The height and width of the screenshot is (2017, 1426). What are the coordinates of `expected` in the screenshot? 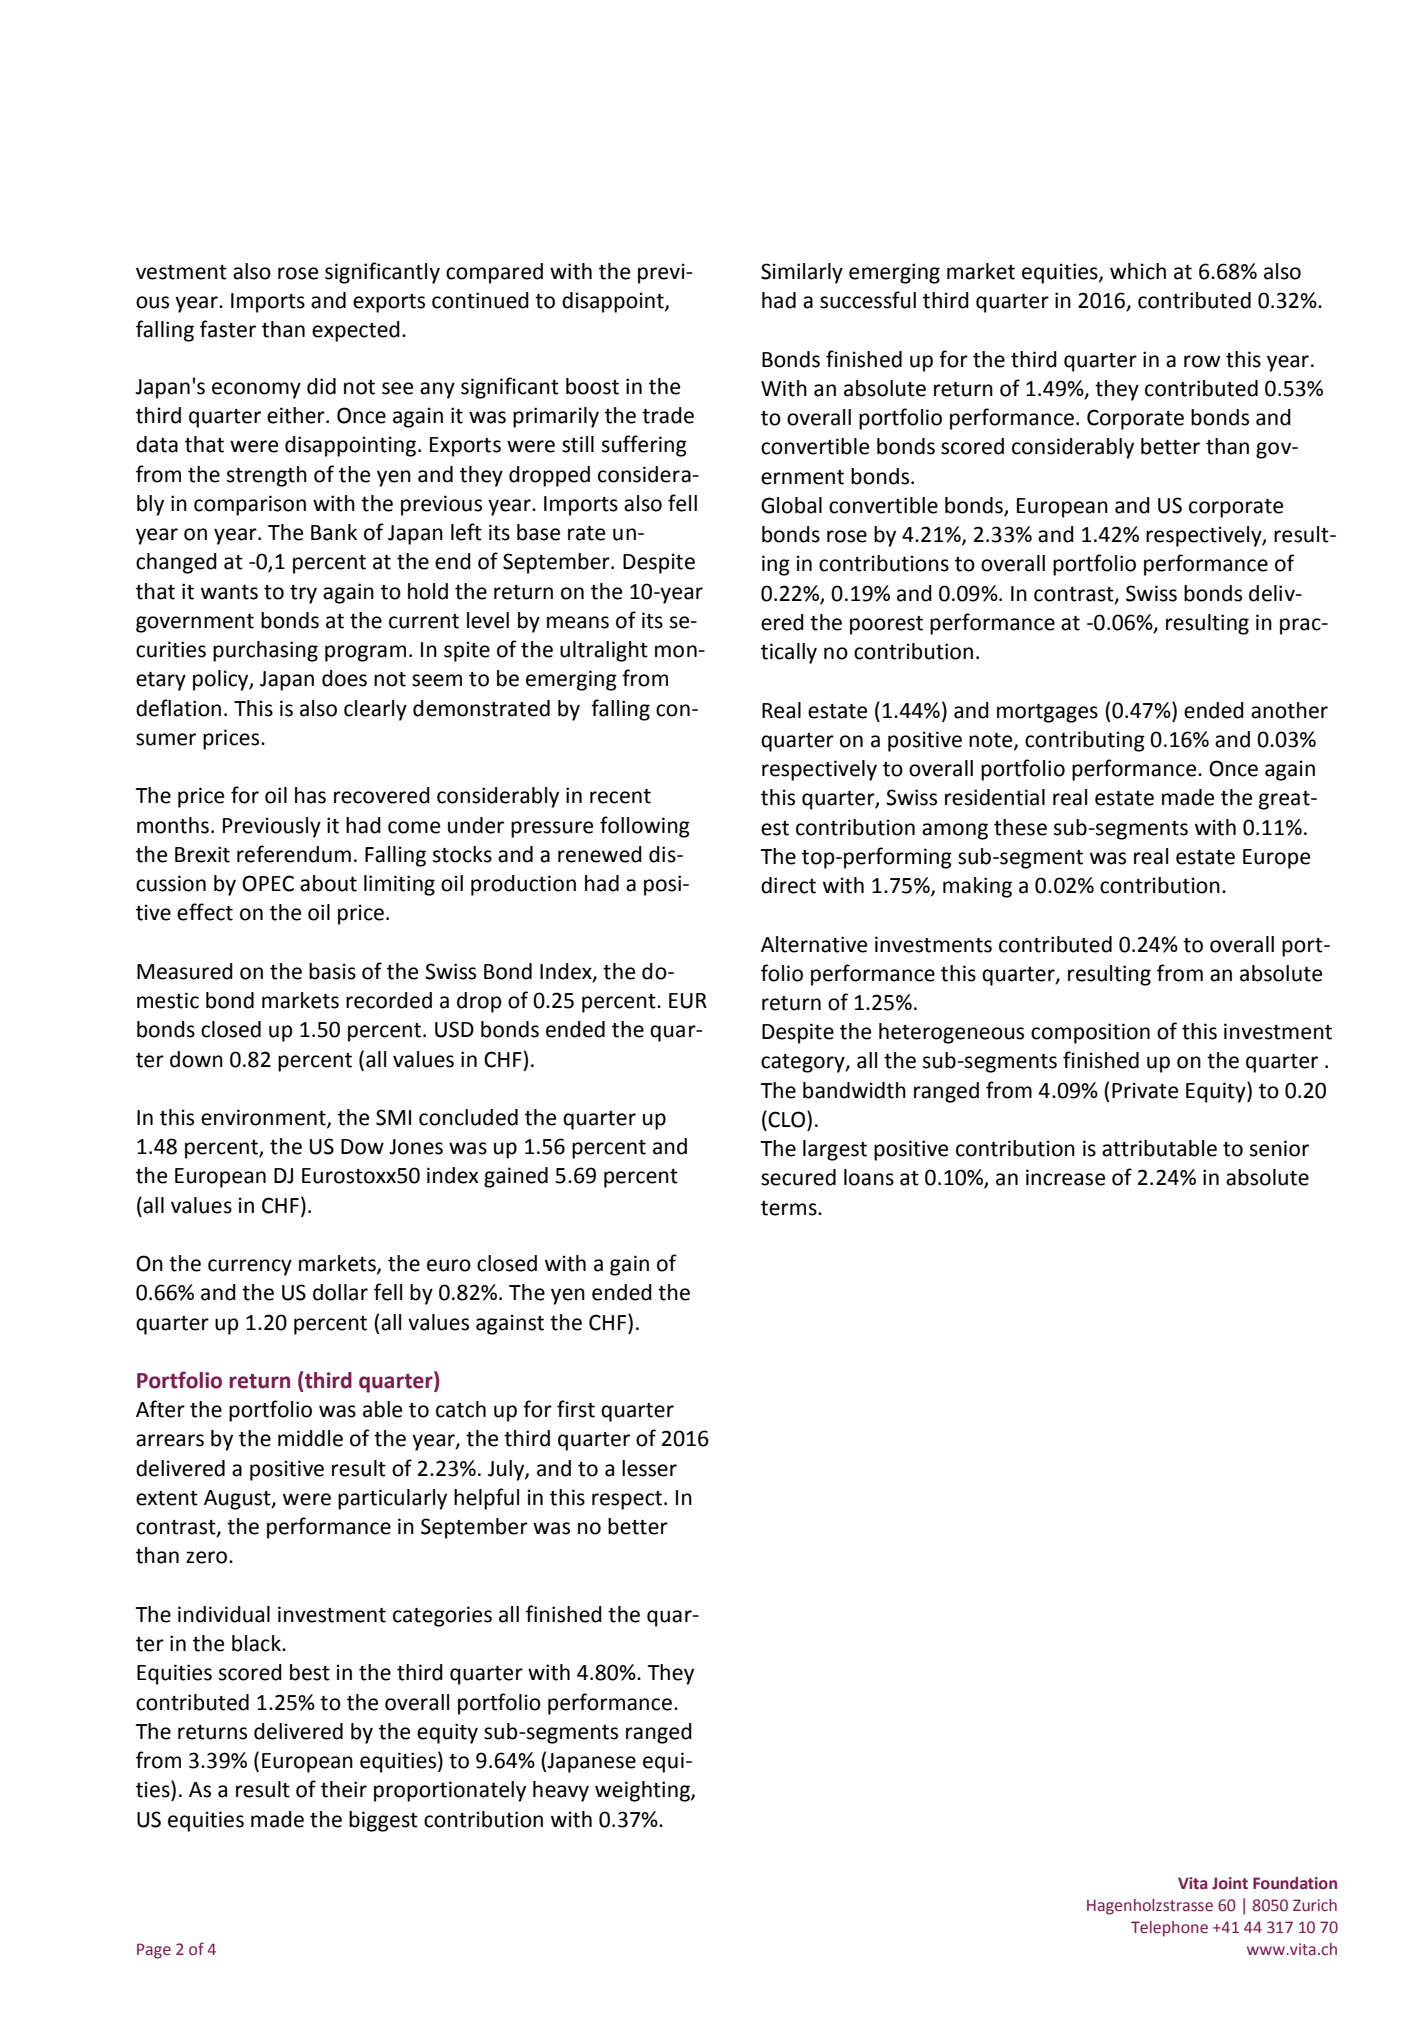 It's located at (356, 331).
